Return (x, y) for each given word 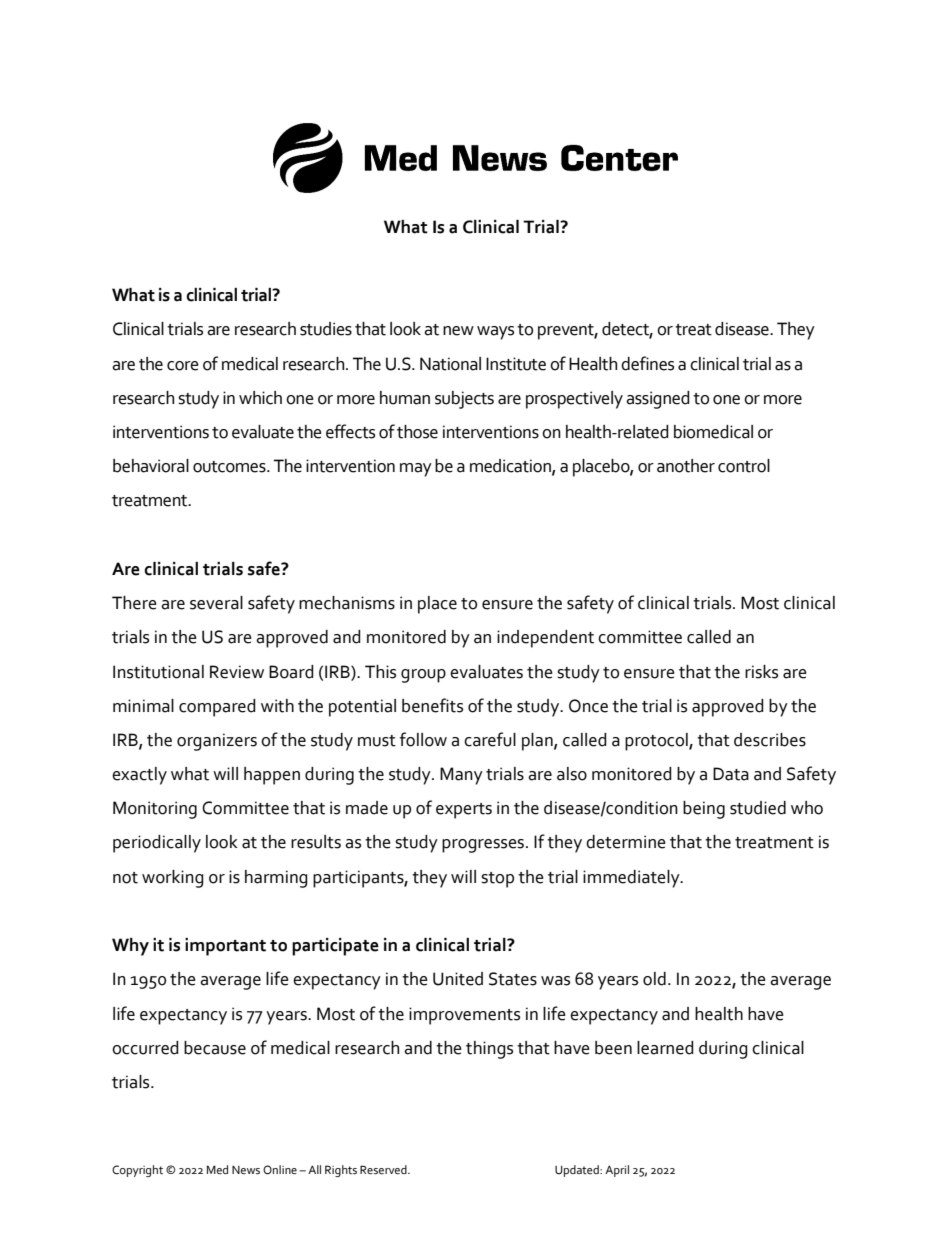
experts (464, 811)
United (458, 979)
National (450, 364)
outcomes (230, 467)
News (246, 1170)
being (704, 810)
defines (647, 363)
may (416, 470)
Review (237, 672)
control (744, 466)
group (423, 676)
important (225, 947)
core (183, 366)
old (654, 979)
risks (761, 672)
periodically (157, 844)
